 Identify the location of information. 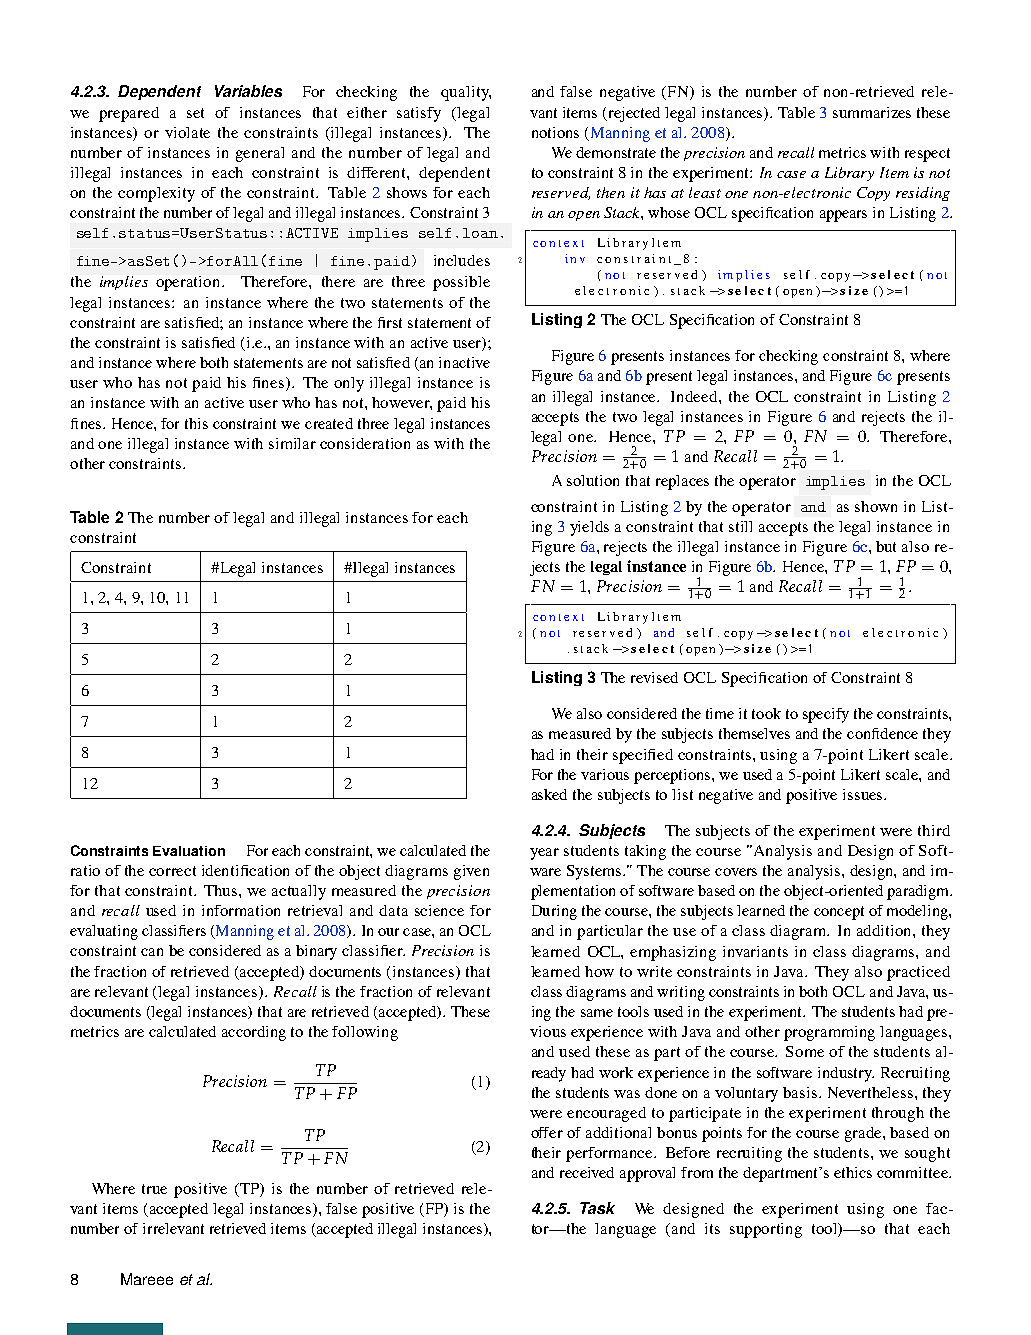
(241, 910).
